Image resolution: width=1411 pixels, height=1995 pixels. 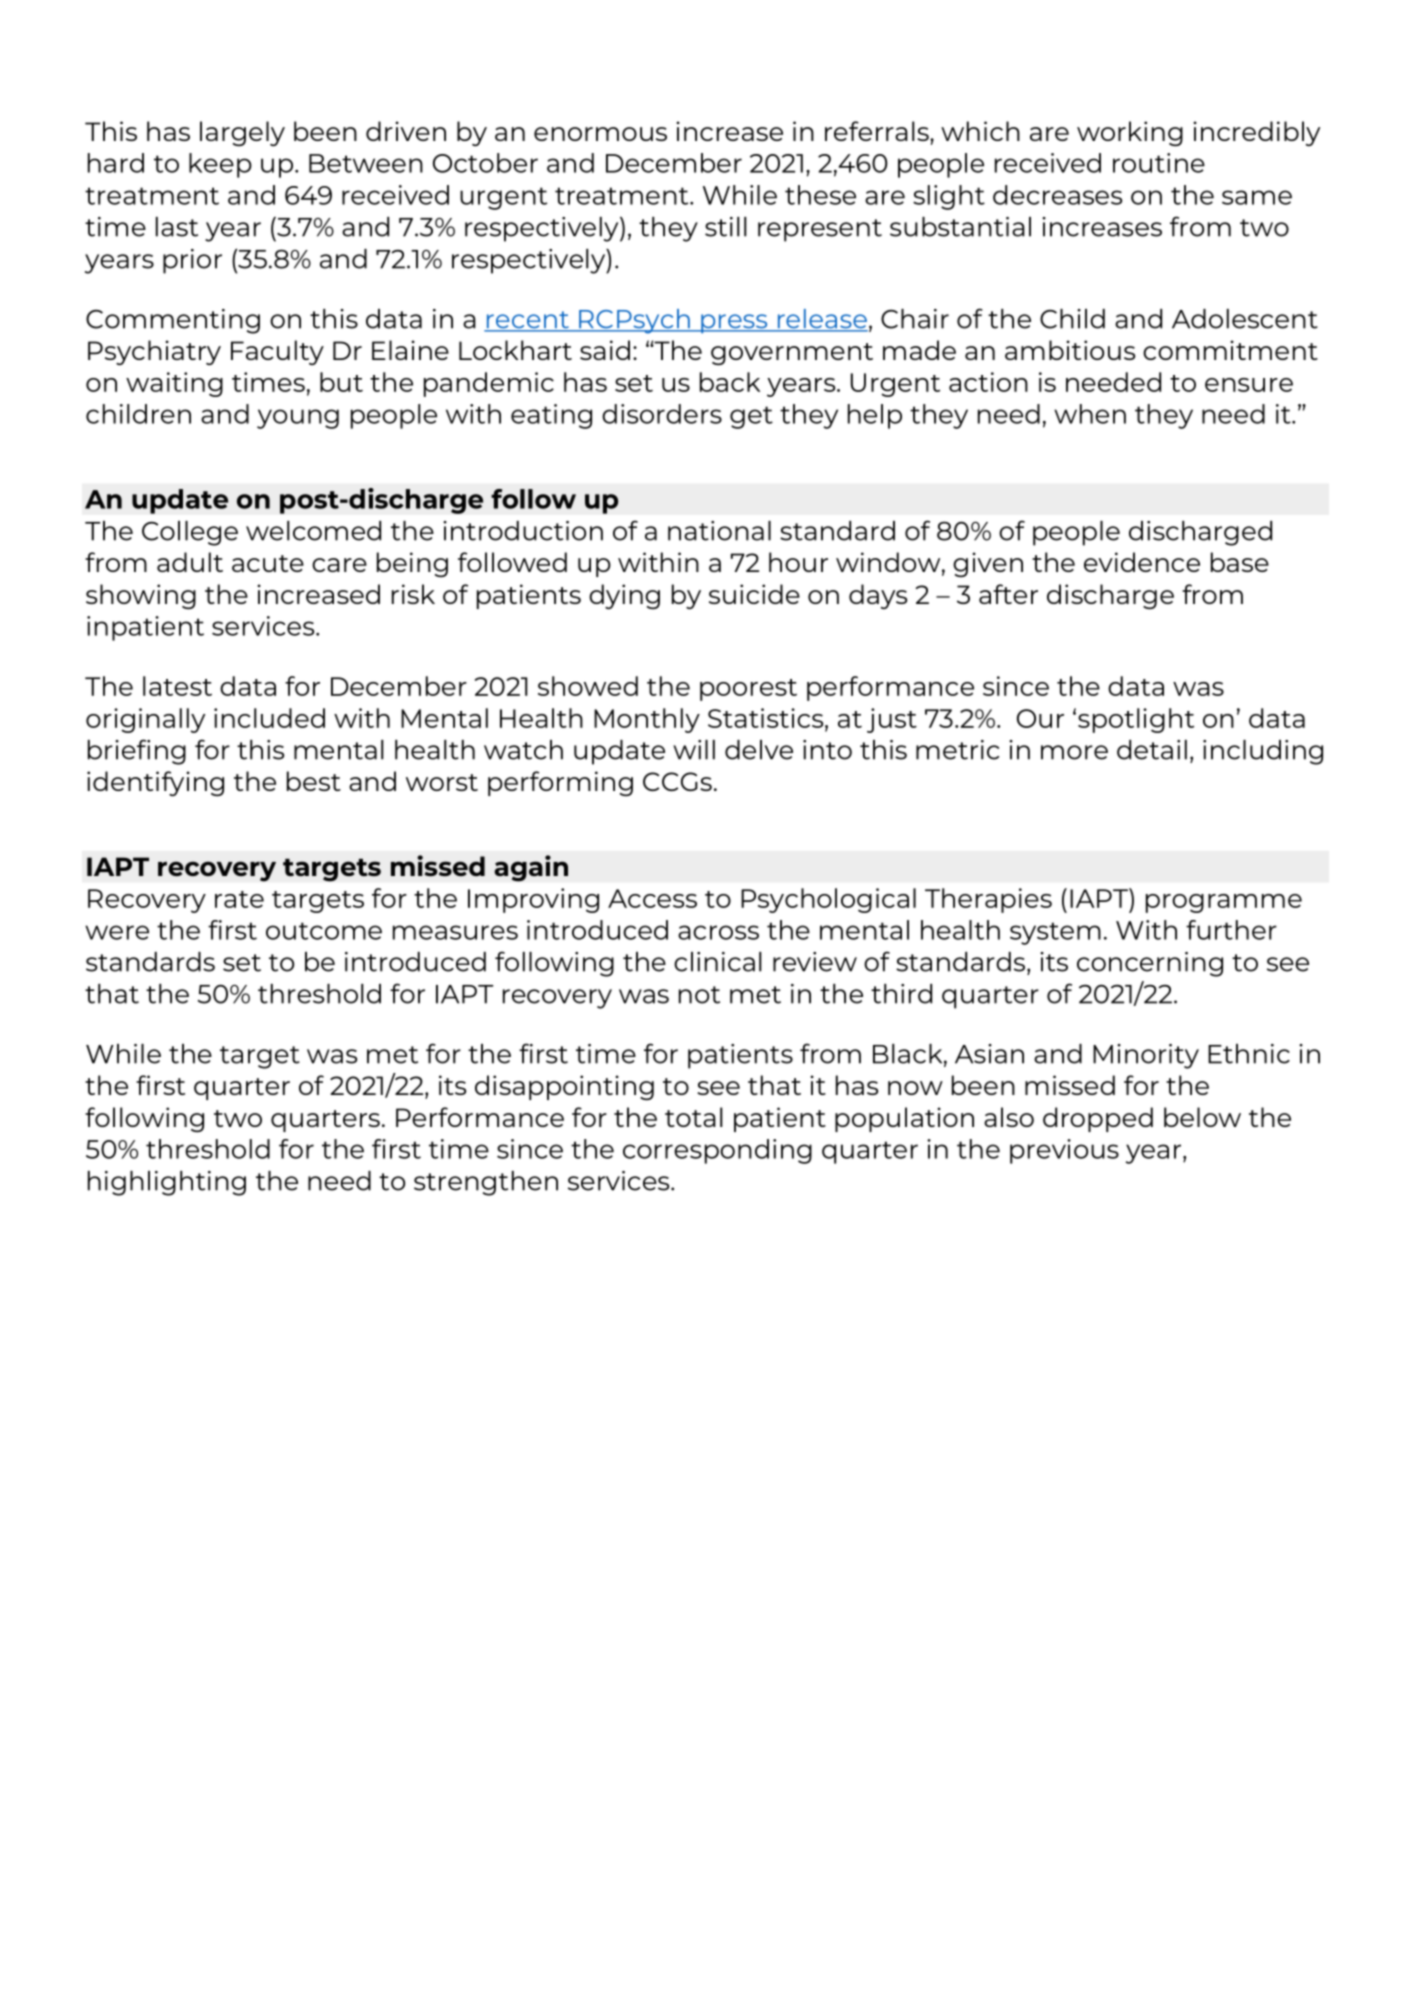 What do you see at coordinates (1136, 720) in the screenshot?
I see `spotlight` at bounding box center [1136, 720].
